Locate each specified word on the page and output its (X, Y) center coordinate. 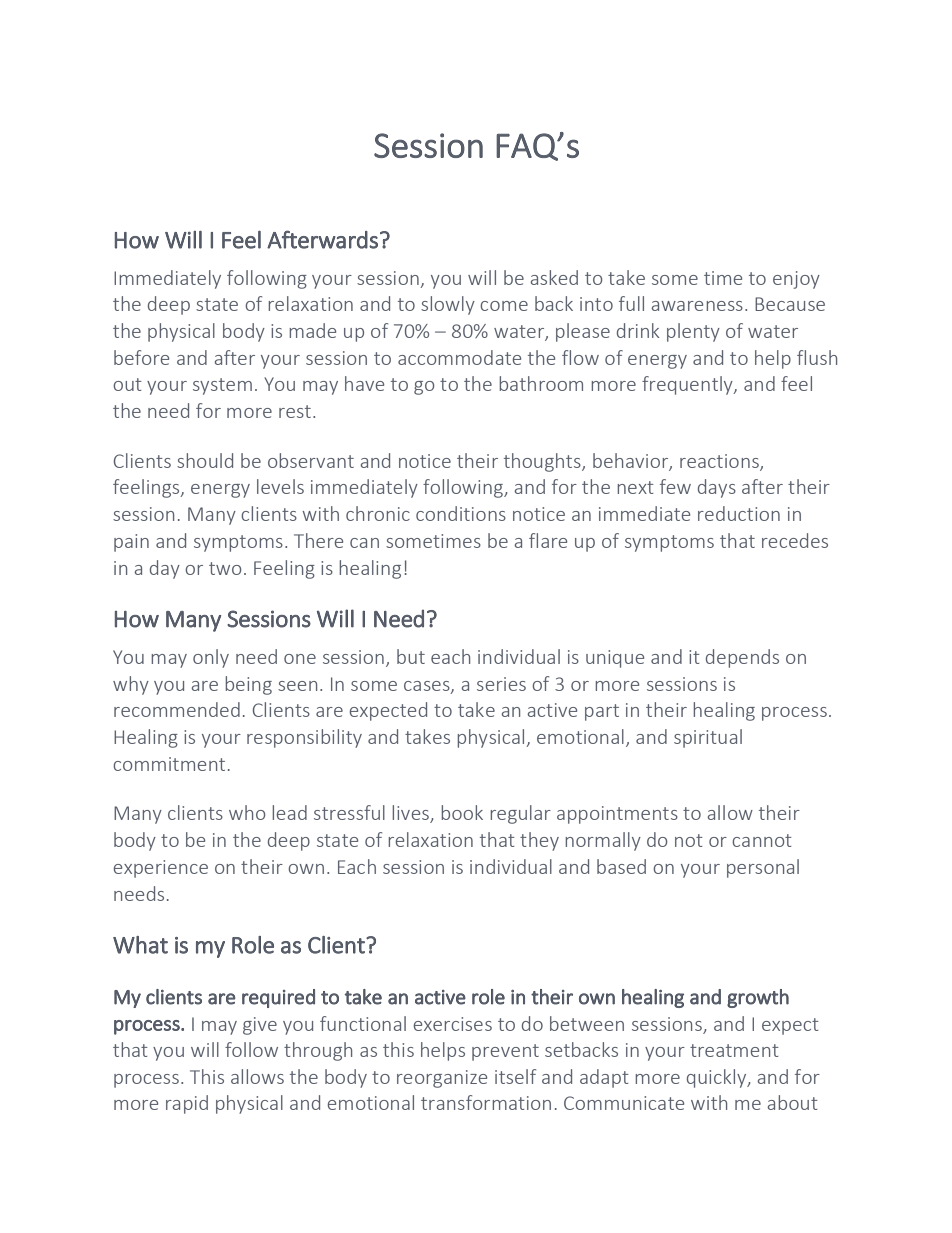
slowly (448, 305)
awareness (697, 306)
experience (161, 869)
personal (763, 868)
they (539, 841)
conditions (461, 513)
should (205, 460)
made (312, 330)
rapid (187, 1104)
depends (742, 658)
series (501, 684)
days (717, 488)
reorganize (442, 1079)
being (248, 685)
